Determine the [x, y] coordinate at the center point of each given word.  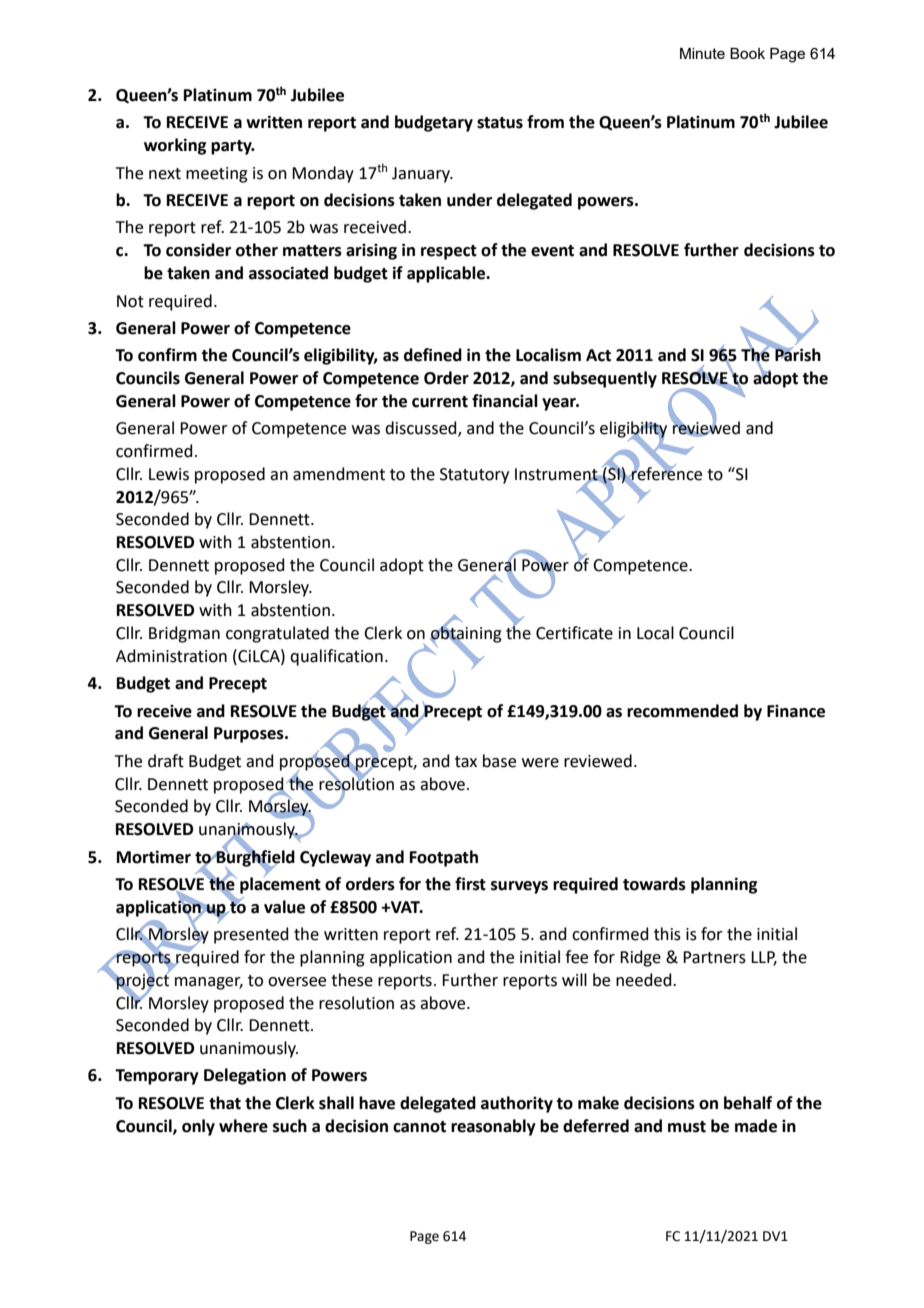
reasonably [493, 1127]
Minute [702, 53]
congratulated [277, 634]
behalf [748, 1103]
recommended [682, 711]
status [500, 123]
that [225, 1103]
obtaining [466, 634]
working [175, 146]
